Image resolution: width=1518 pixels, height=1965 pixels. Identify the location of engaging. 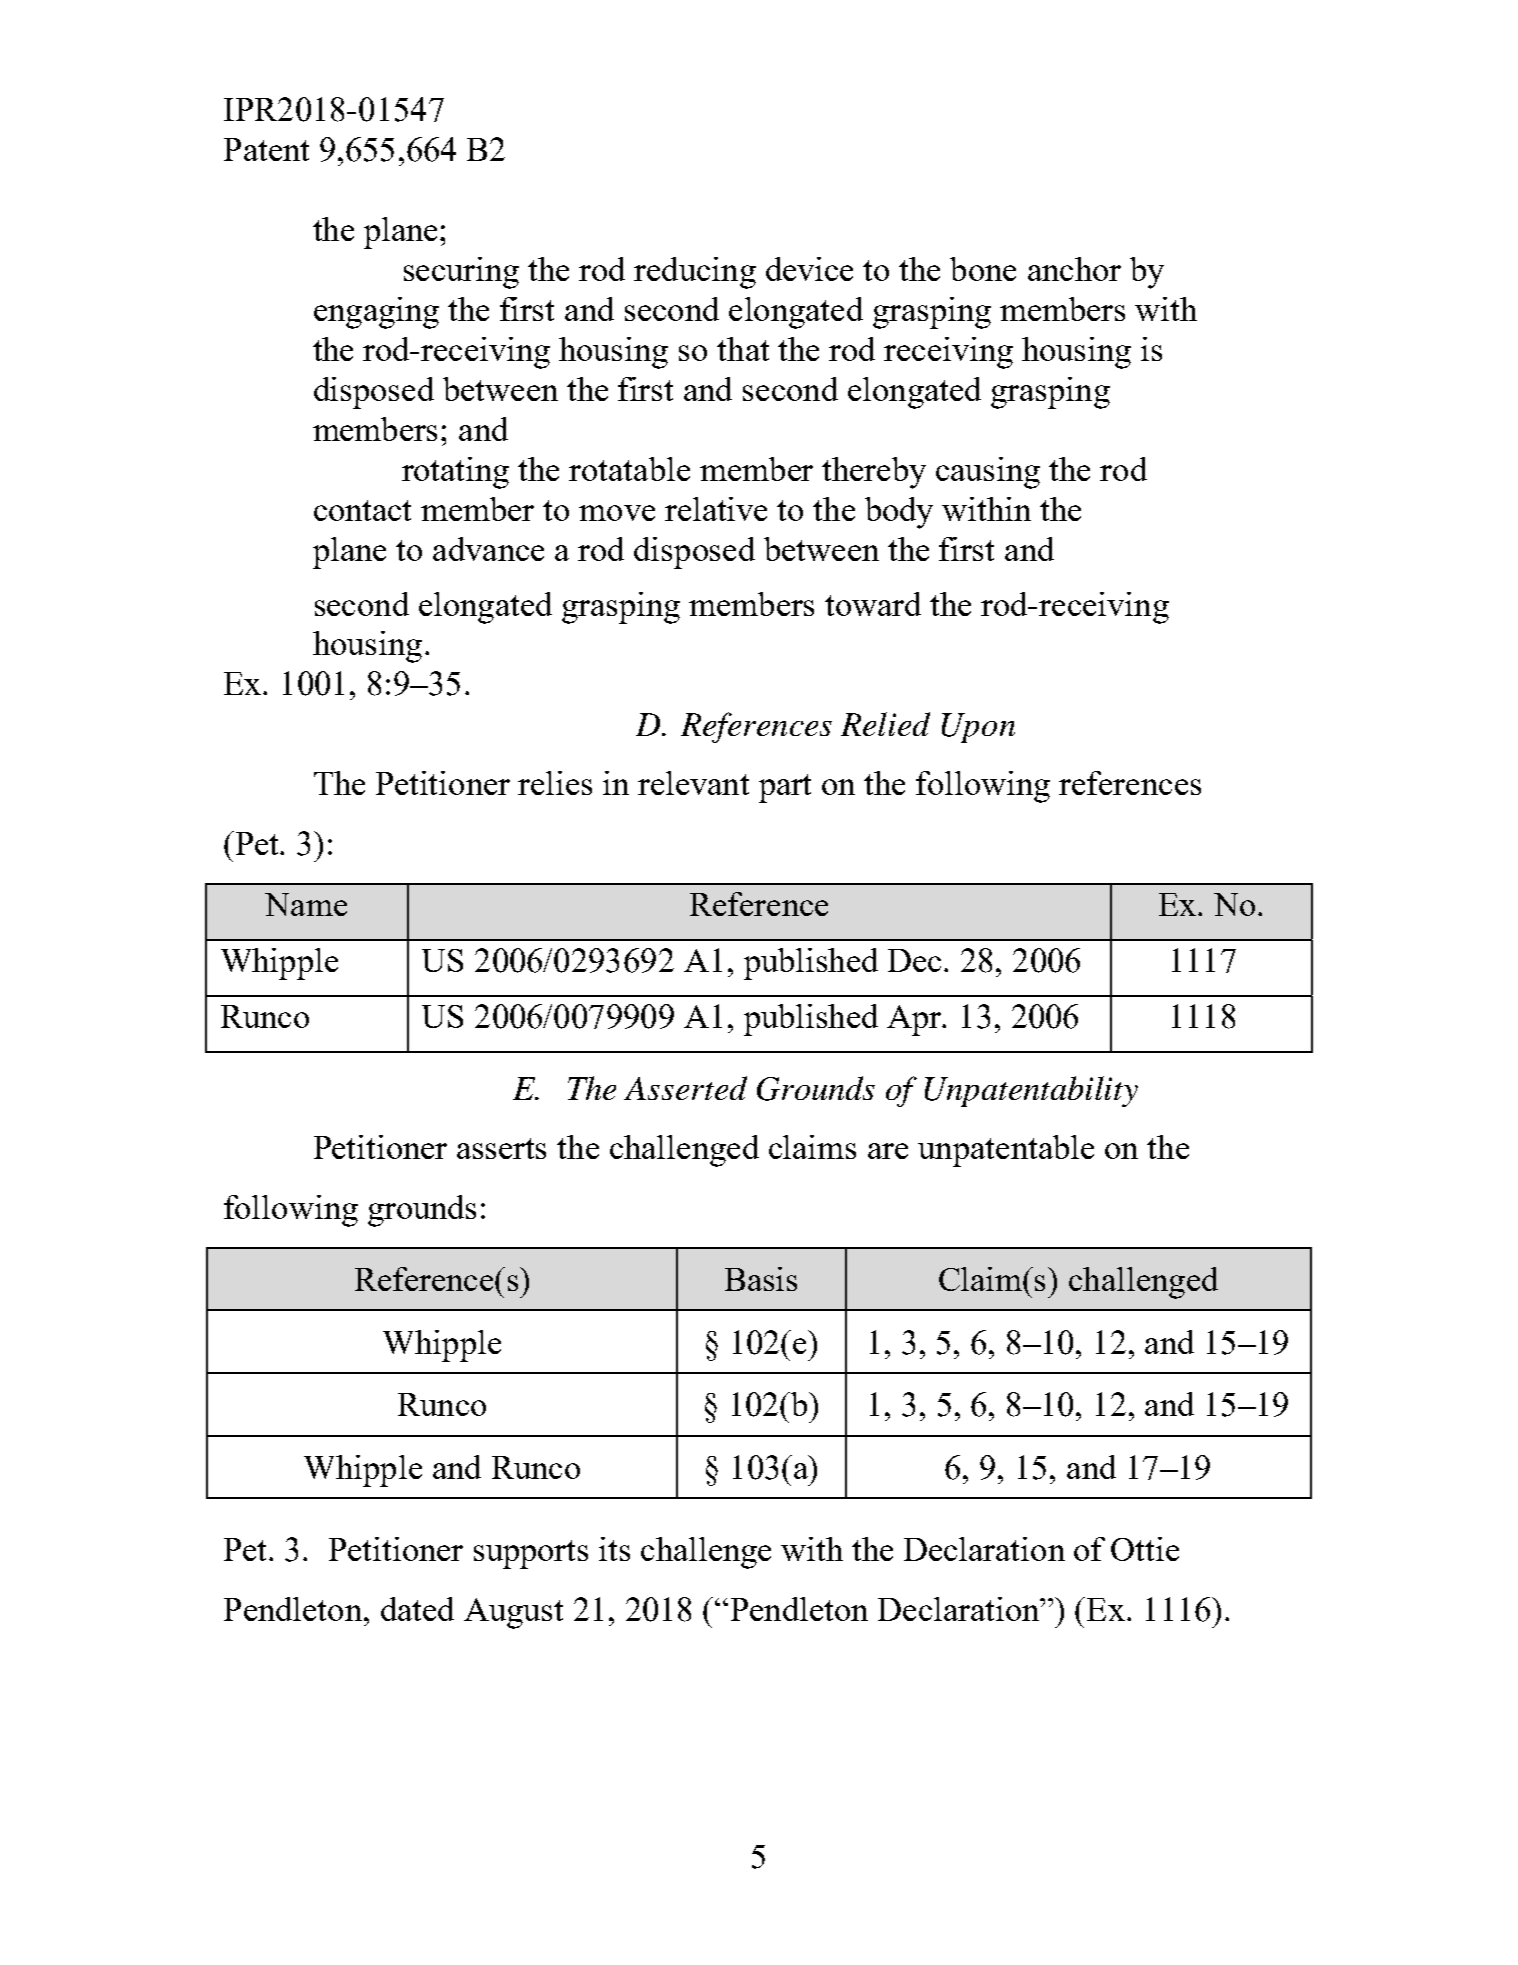
(376, 313).
